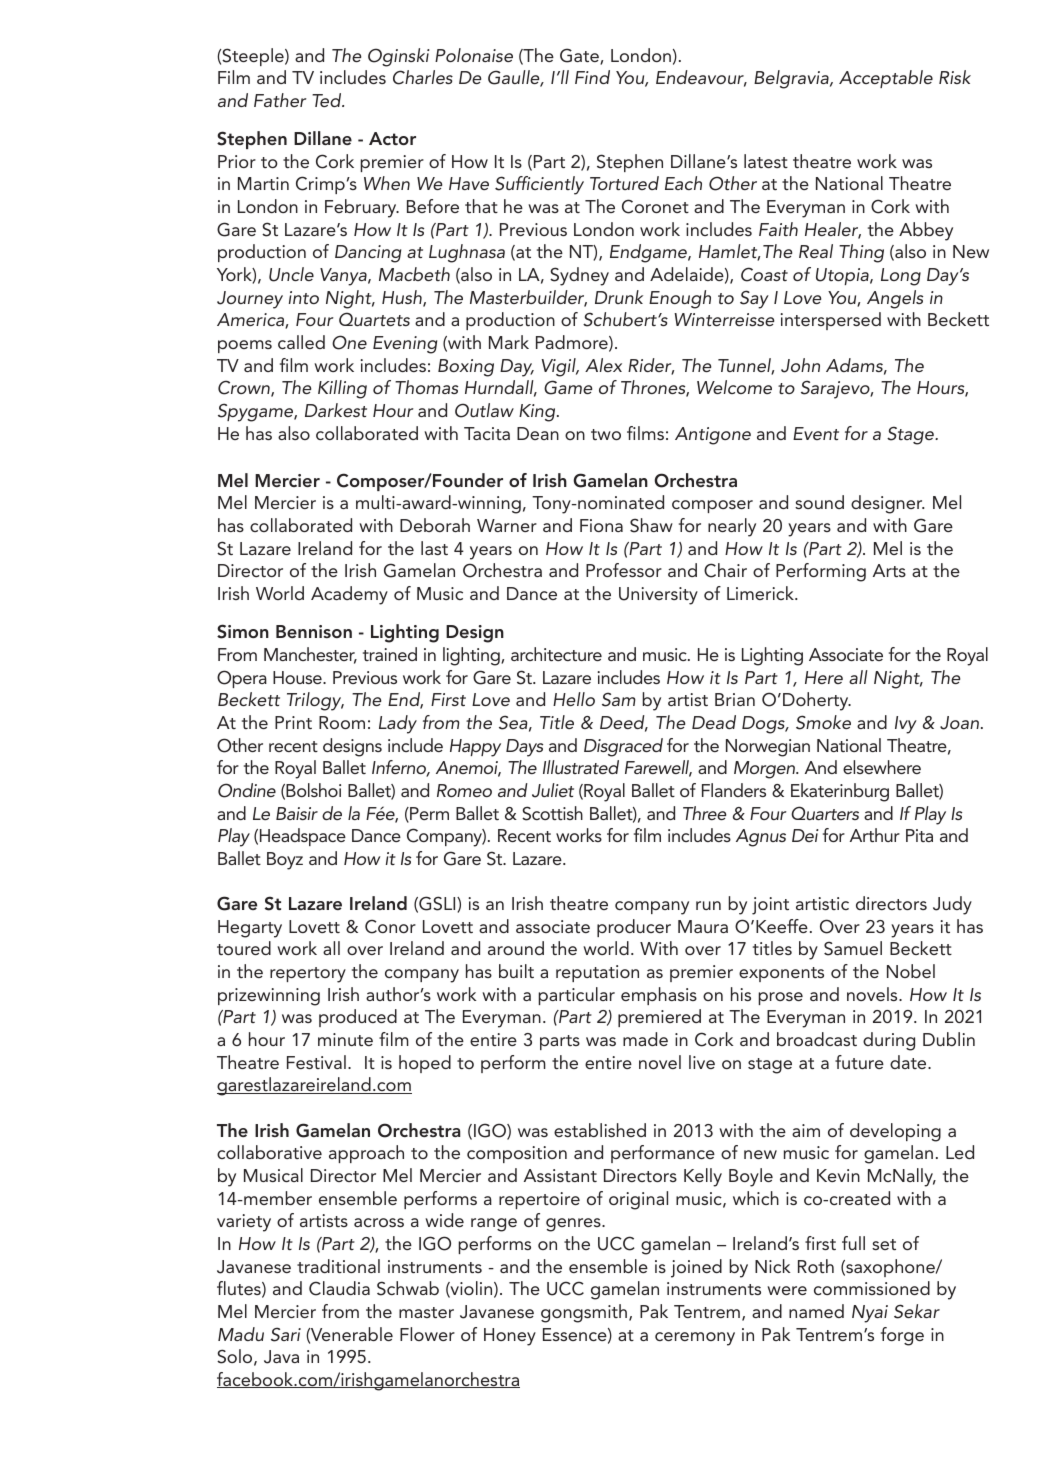 The height and width of the screenshot is (1467, 1038). I want to click on Trilogy, so click(315, 701).
